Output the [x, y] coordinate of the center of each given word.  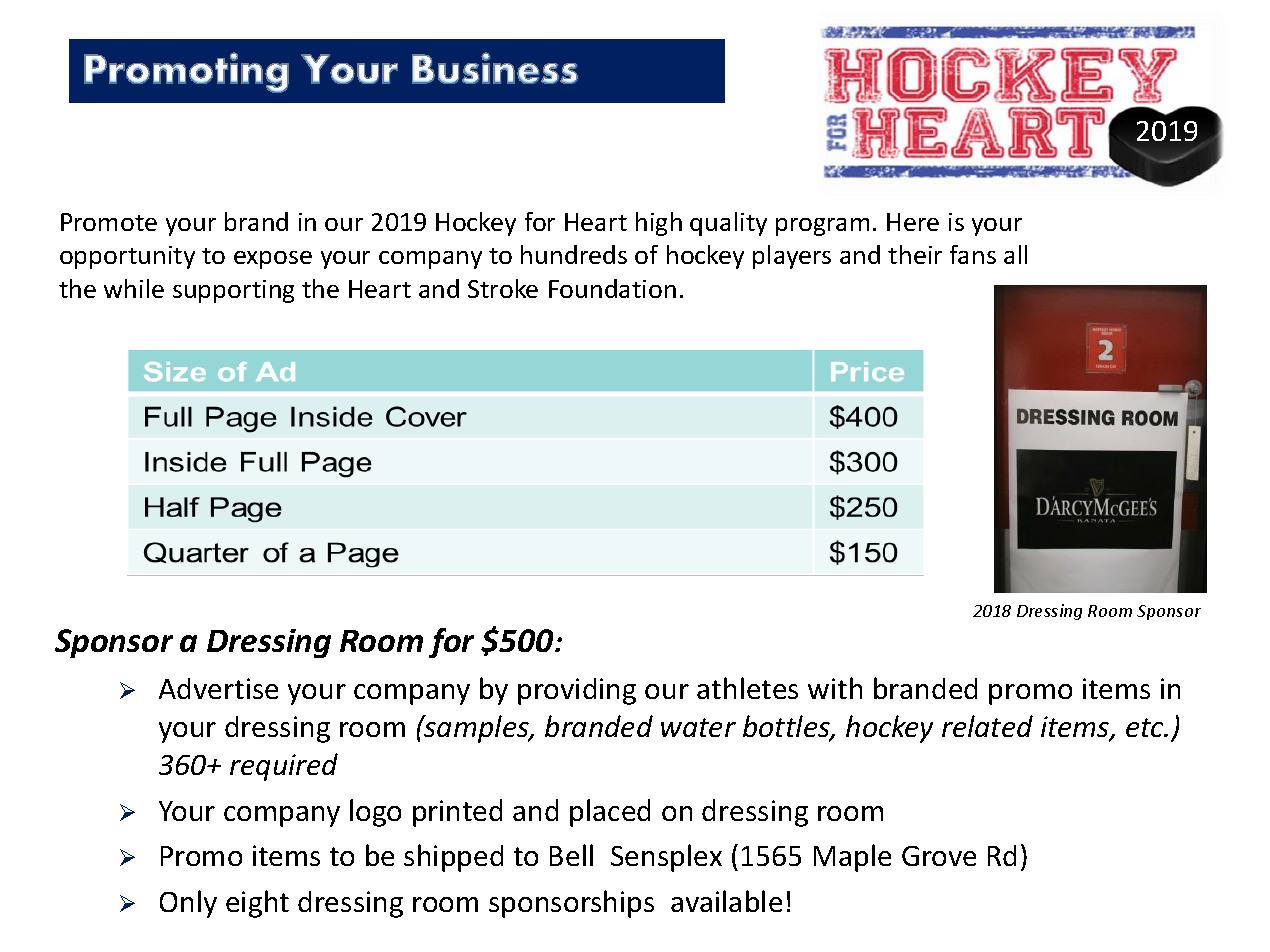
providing [577, 691]
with [835, 688]
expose [273, 260]
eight [257, 904]
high [659, 224]
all [1015, 254]
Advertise [218, 688]
